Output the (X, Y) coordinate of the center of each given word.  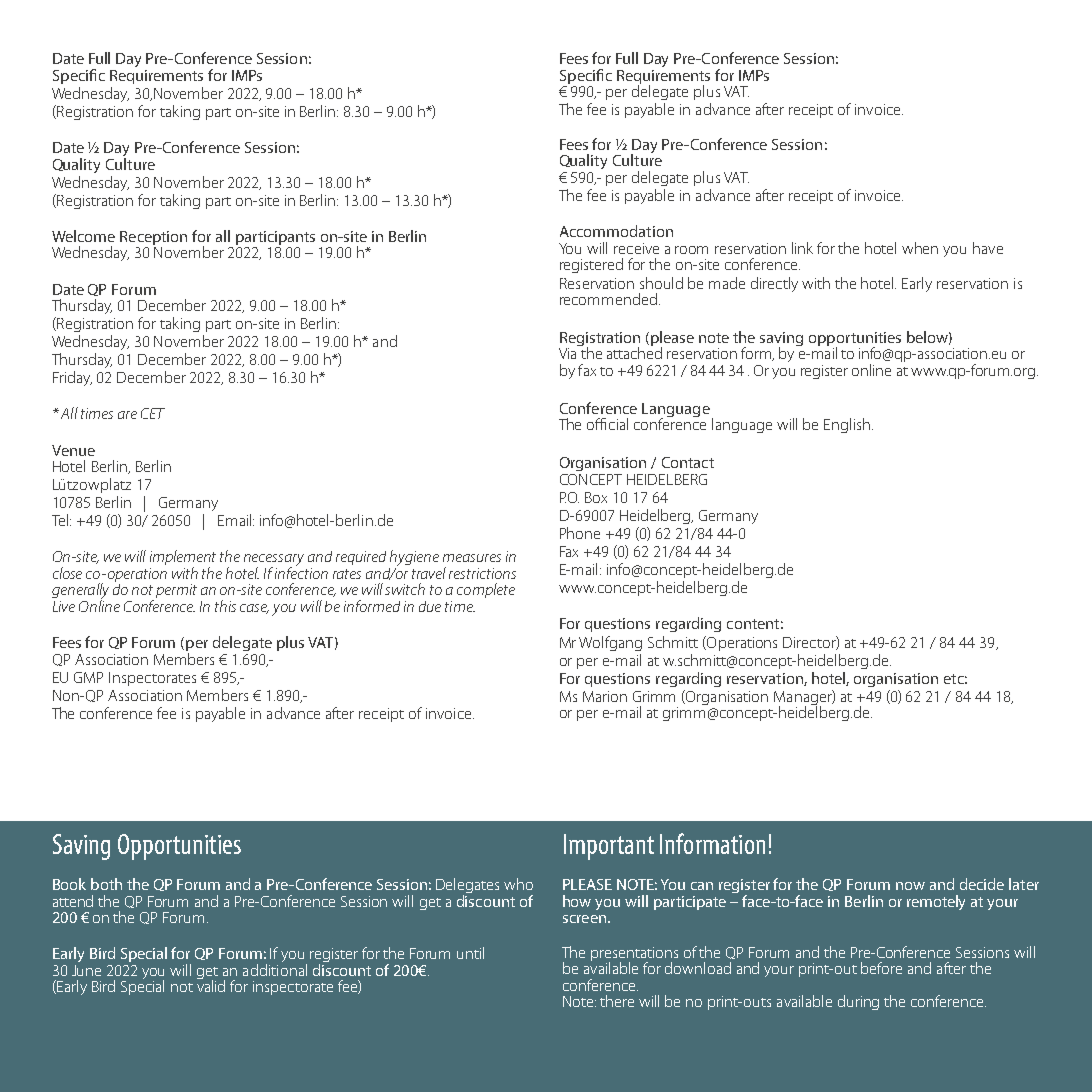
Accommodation (616, 231)
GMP (88, 677)
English (848, 425)
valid (211, 985)
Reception (153, 239)
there (617, 1001)
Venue (73, 450)
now (910, 886)
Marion (605, 696)
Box (596, 497)
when (920, 248)
